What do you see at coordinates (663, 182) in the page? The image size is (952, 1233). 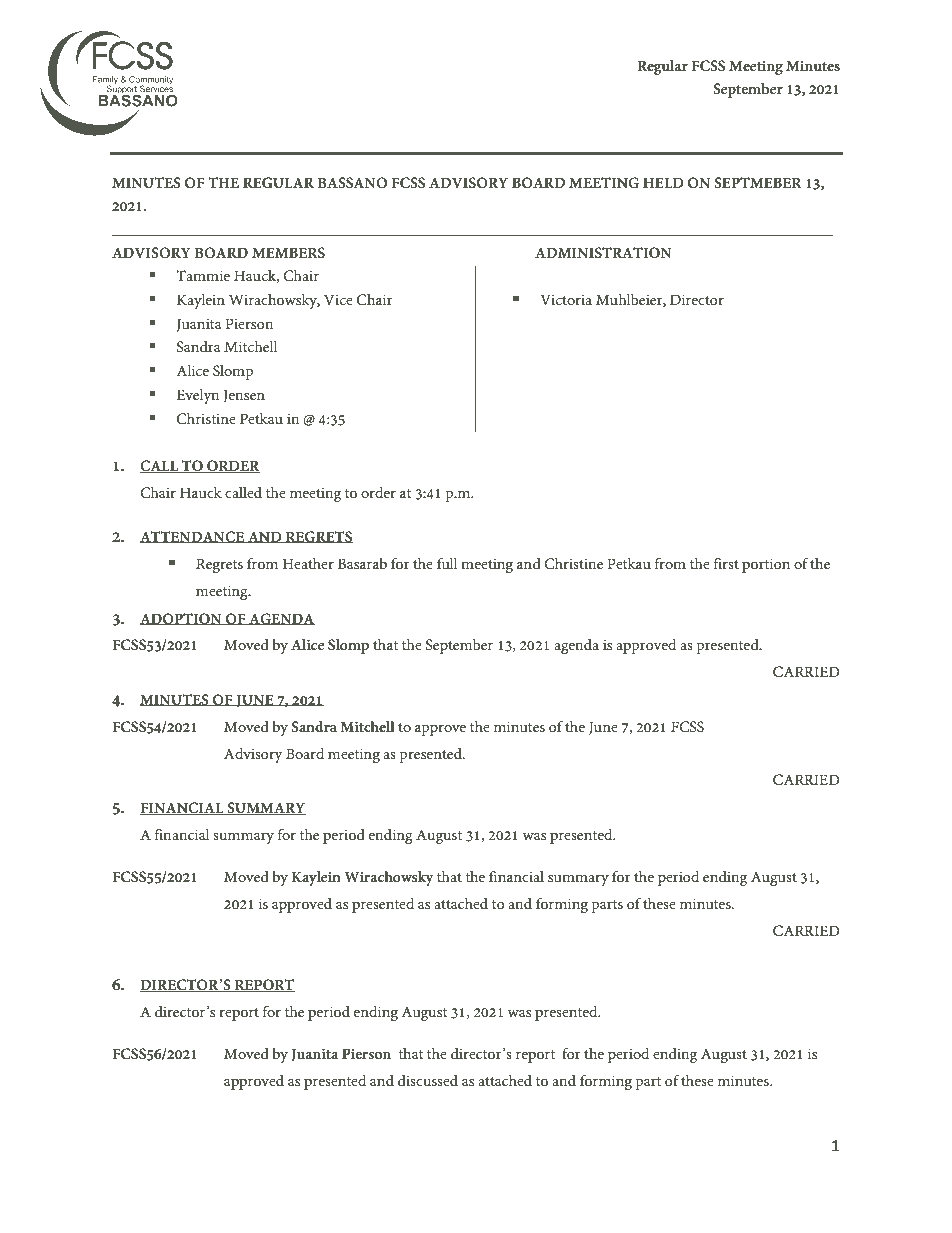 I see `HELD` at bounding box center [663, 182].
